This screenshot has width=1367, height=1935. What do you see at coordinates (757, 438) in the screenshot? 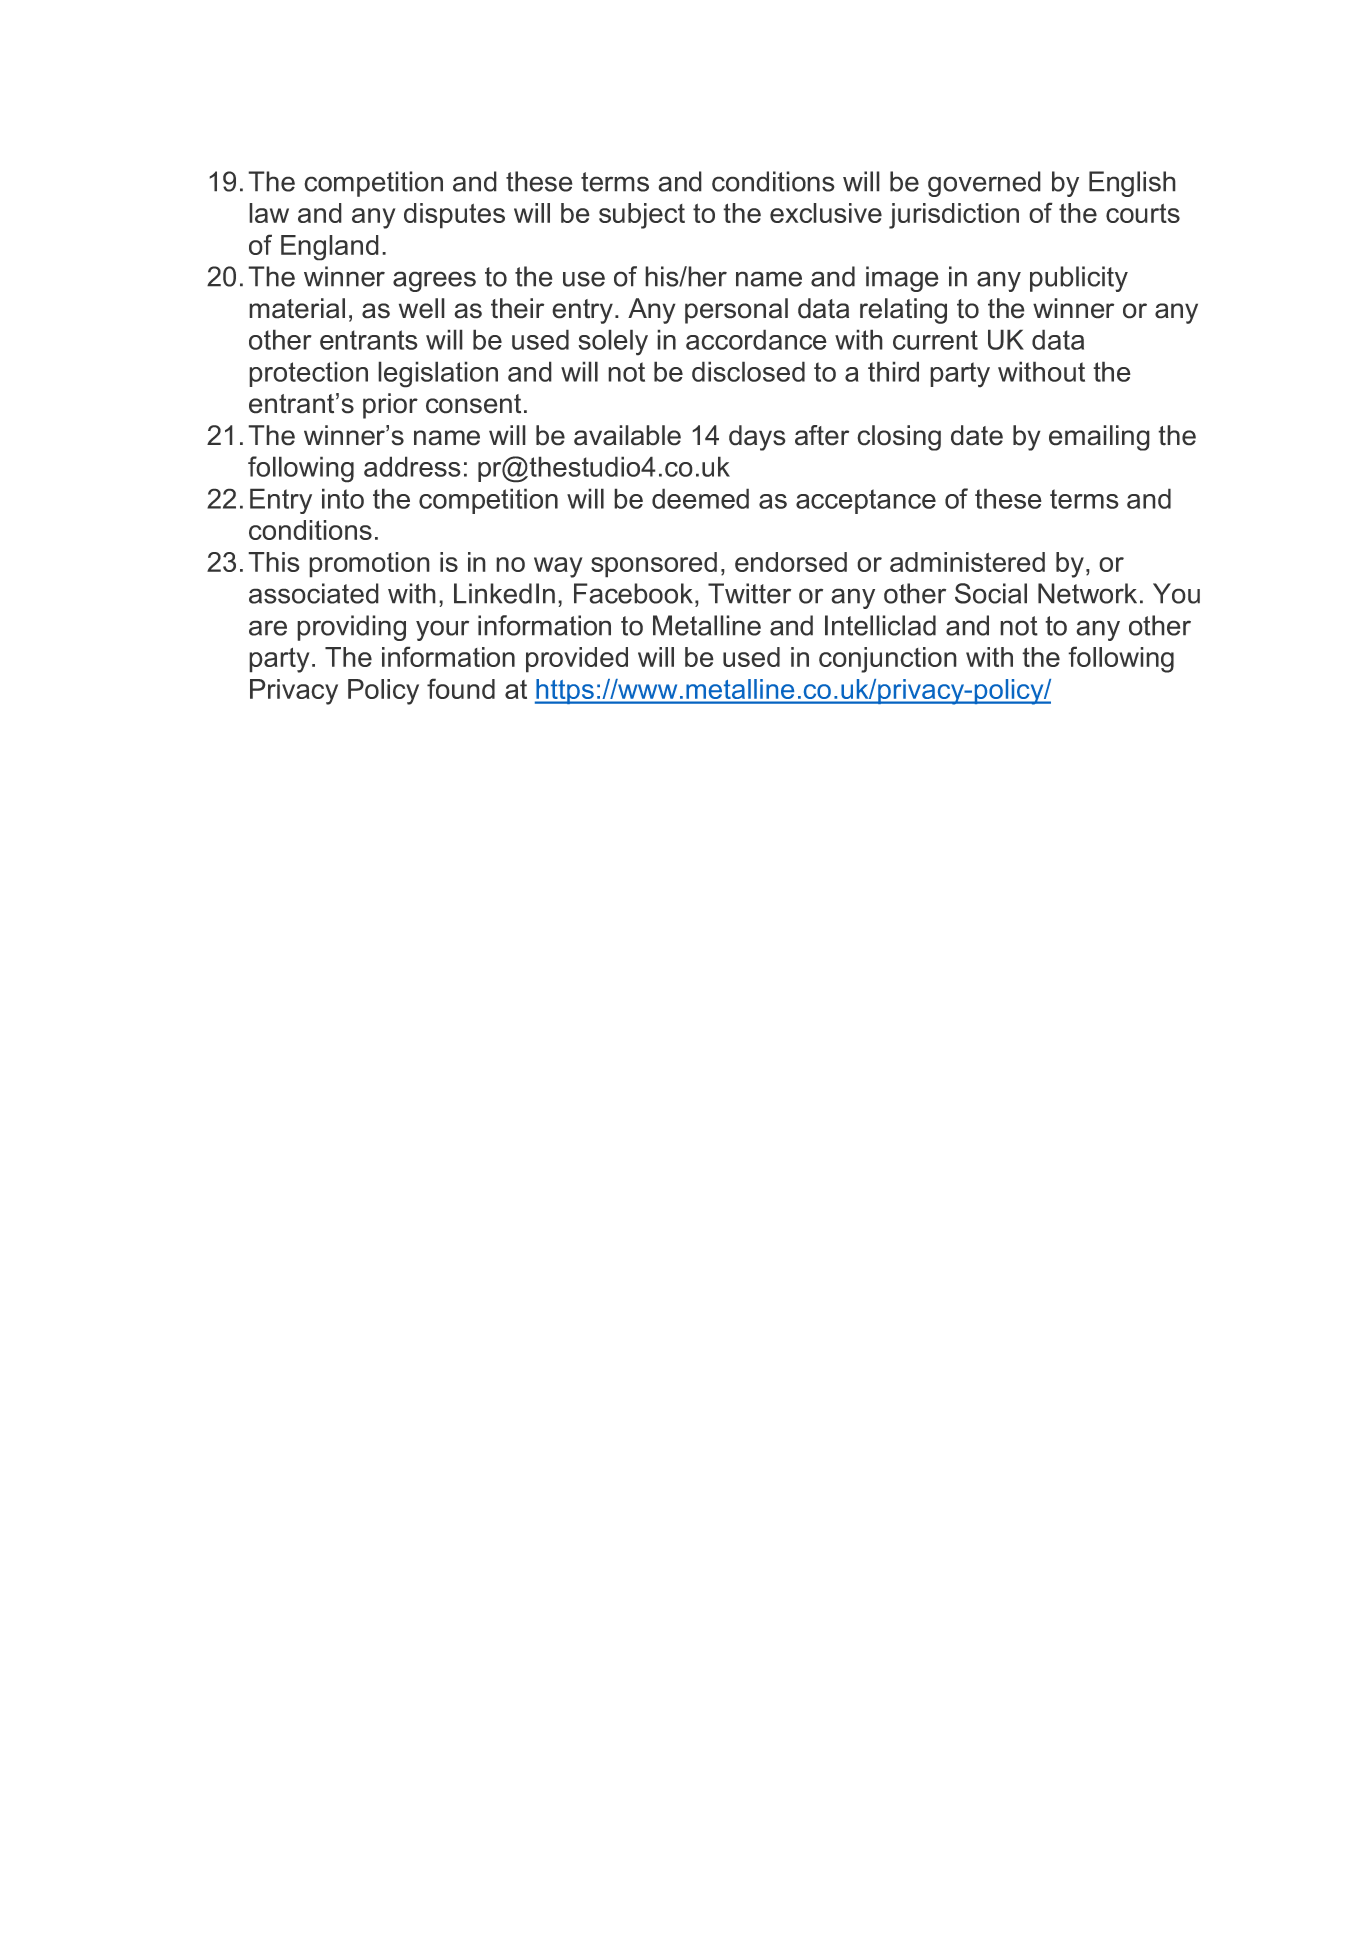
I see `days` at bounding box center [757, 438].
